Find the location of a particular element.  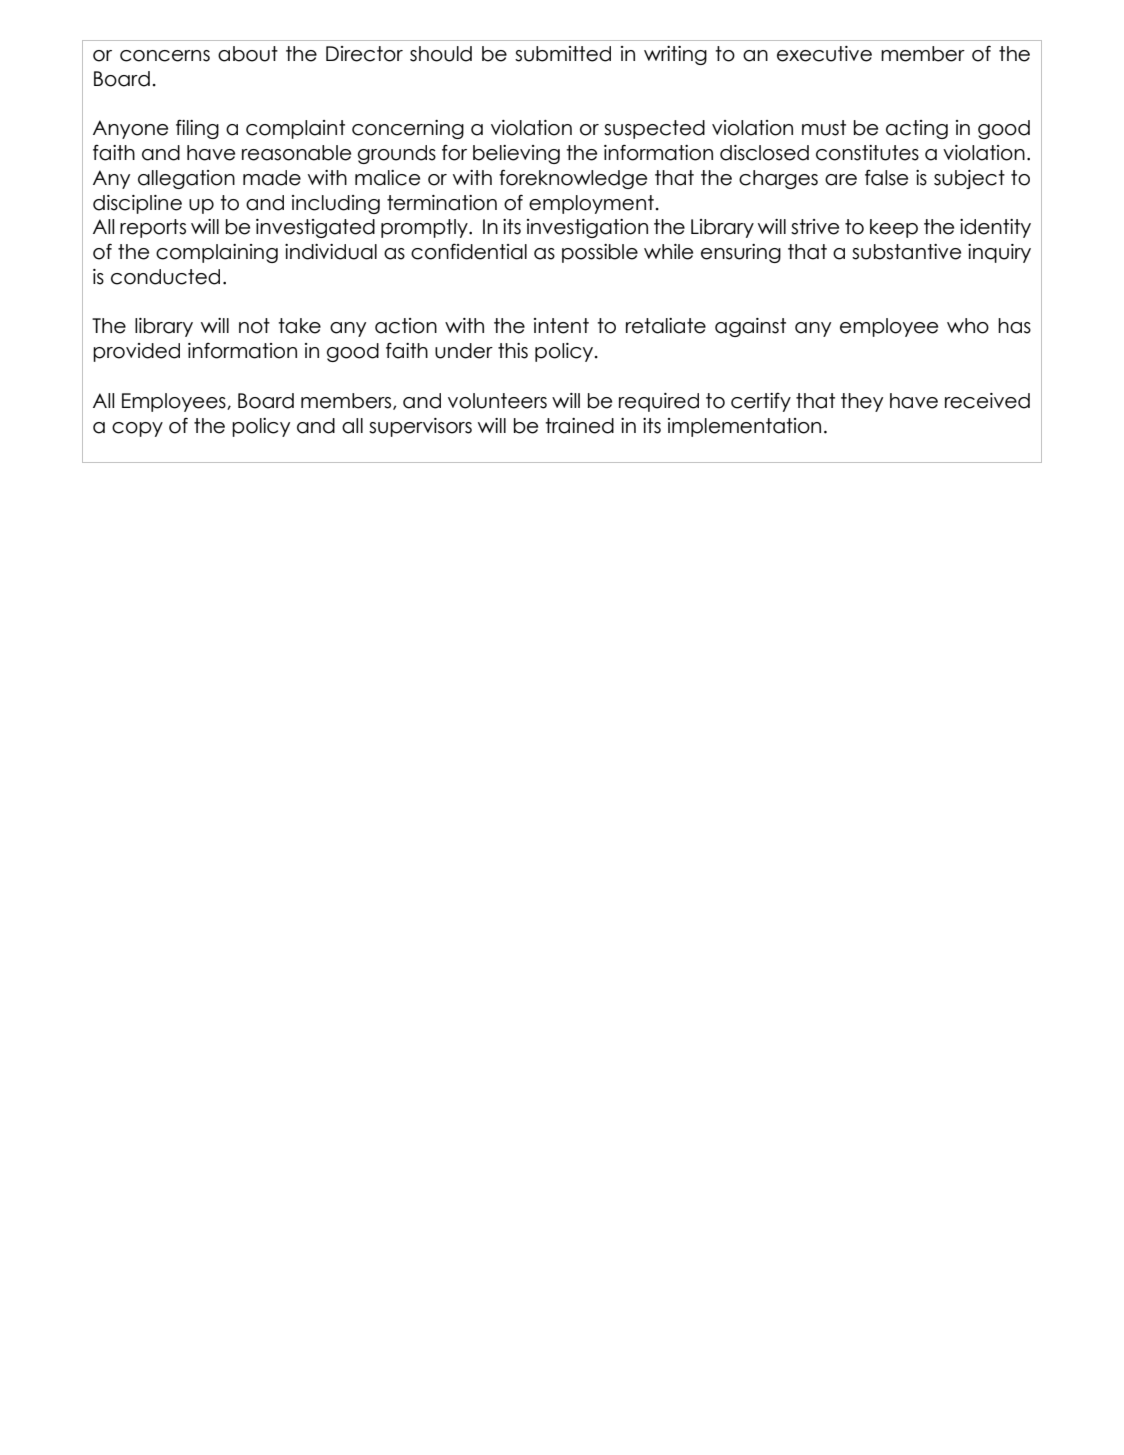

false is located at coordinates (886, 177).
